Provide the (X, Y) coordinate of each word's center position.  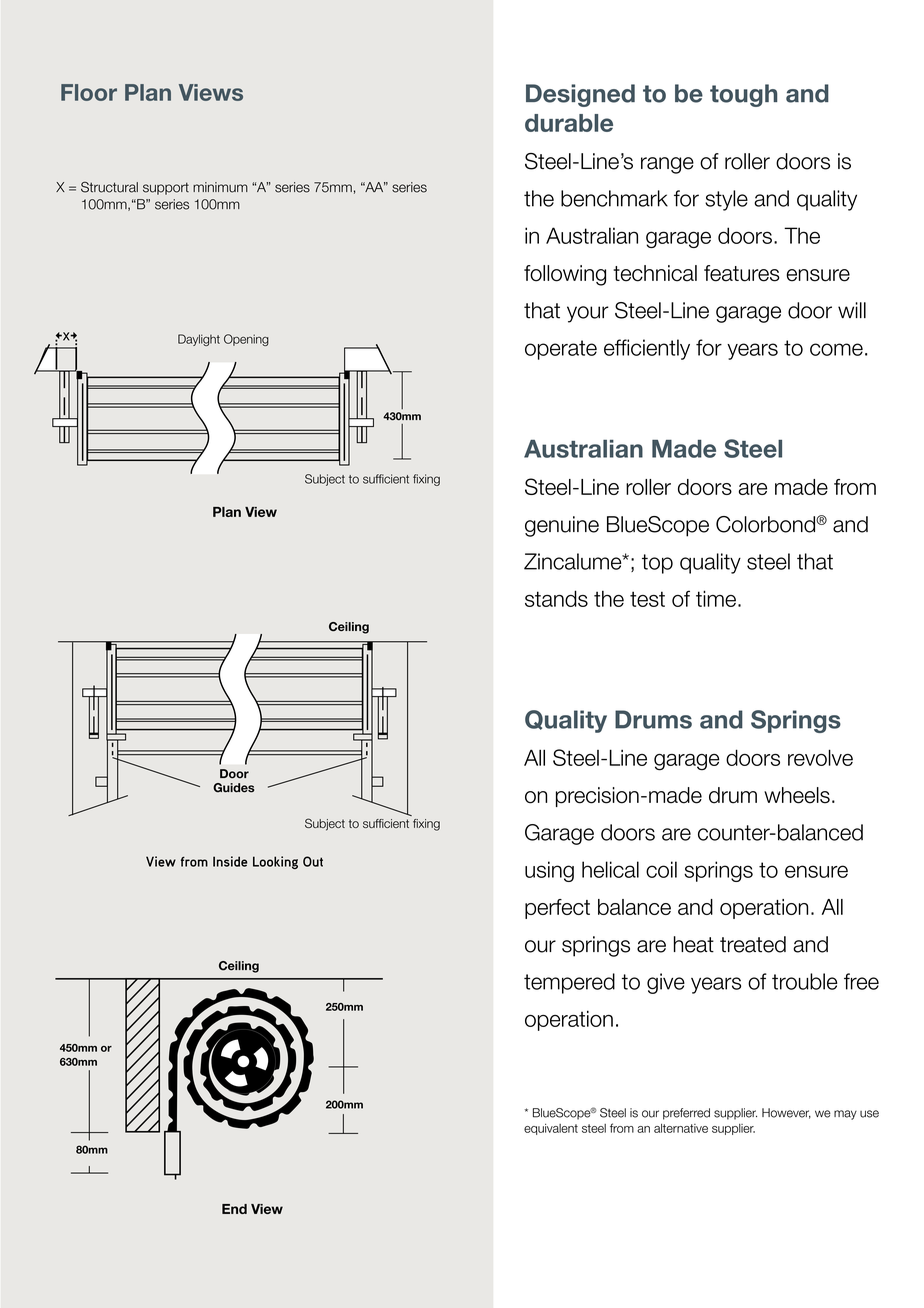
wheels (797, 795)
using (549, 871)
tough (743, 95)
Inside (230, 861)
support (166, 188)
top (657, 564)
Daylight (199, 340)
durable (569, 123)
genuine (562, 526)
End (234, 1209)
